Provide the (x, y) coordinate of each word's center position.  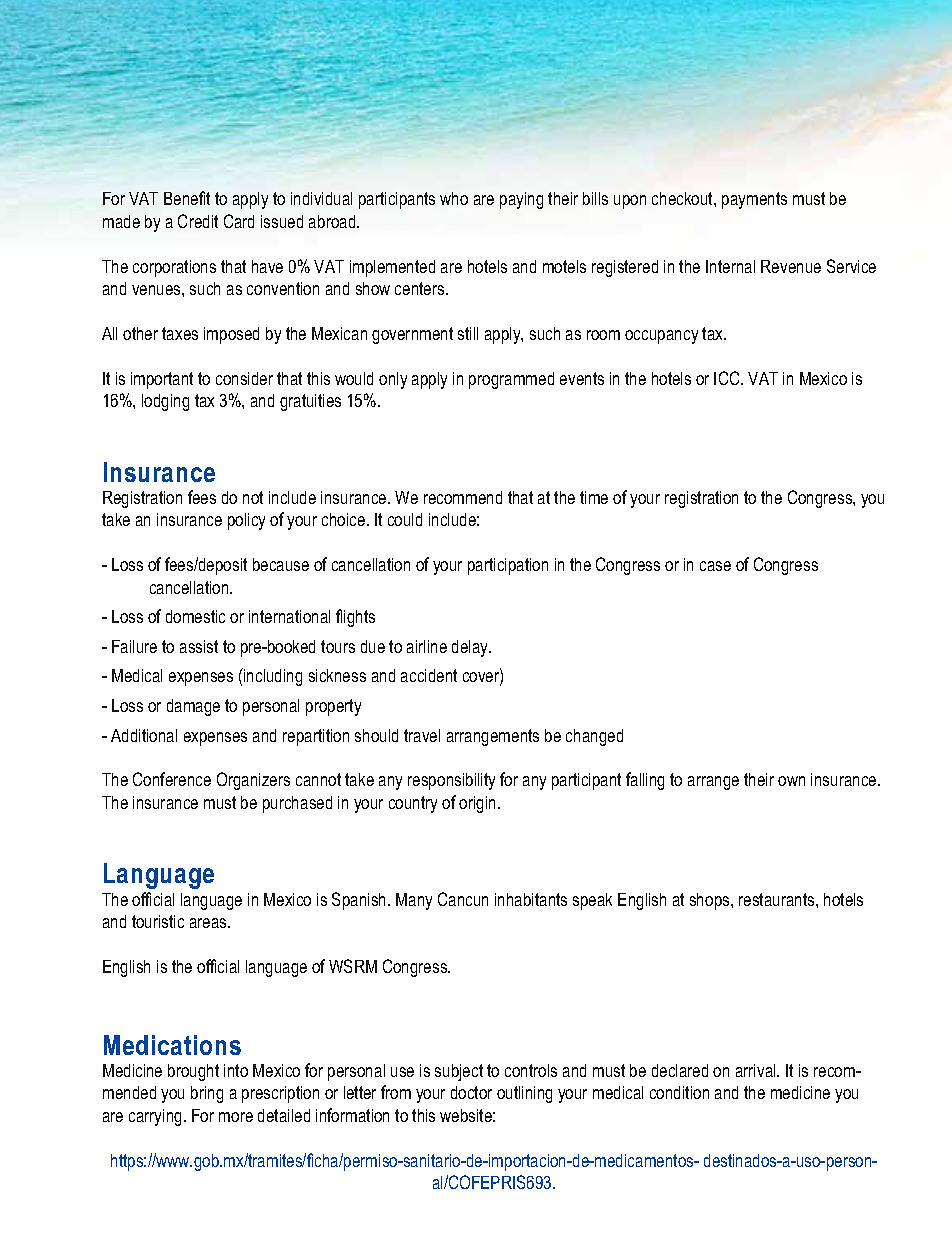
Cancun (463, 899)
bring (207, 1094)
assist (199, 646)
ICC (728, 378)
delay (471, 648)
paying (521, 200)
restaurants (778, 899)
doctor (471, 1092)
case (715, 566)
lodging (165, 402)
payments (754, 200)
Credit (198, 221)
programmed (511, 380)
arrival (757, 1070)
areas (209, 923)
